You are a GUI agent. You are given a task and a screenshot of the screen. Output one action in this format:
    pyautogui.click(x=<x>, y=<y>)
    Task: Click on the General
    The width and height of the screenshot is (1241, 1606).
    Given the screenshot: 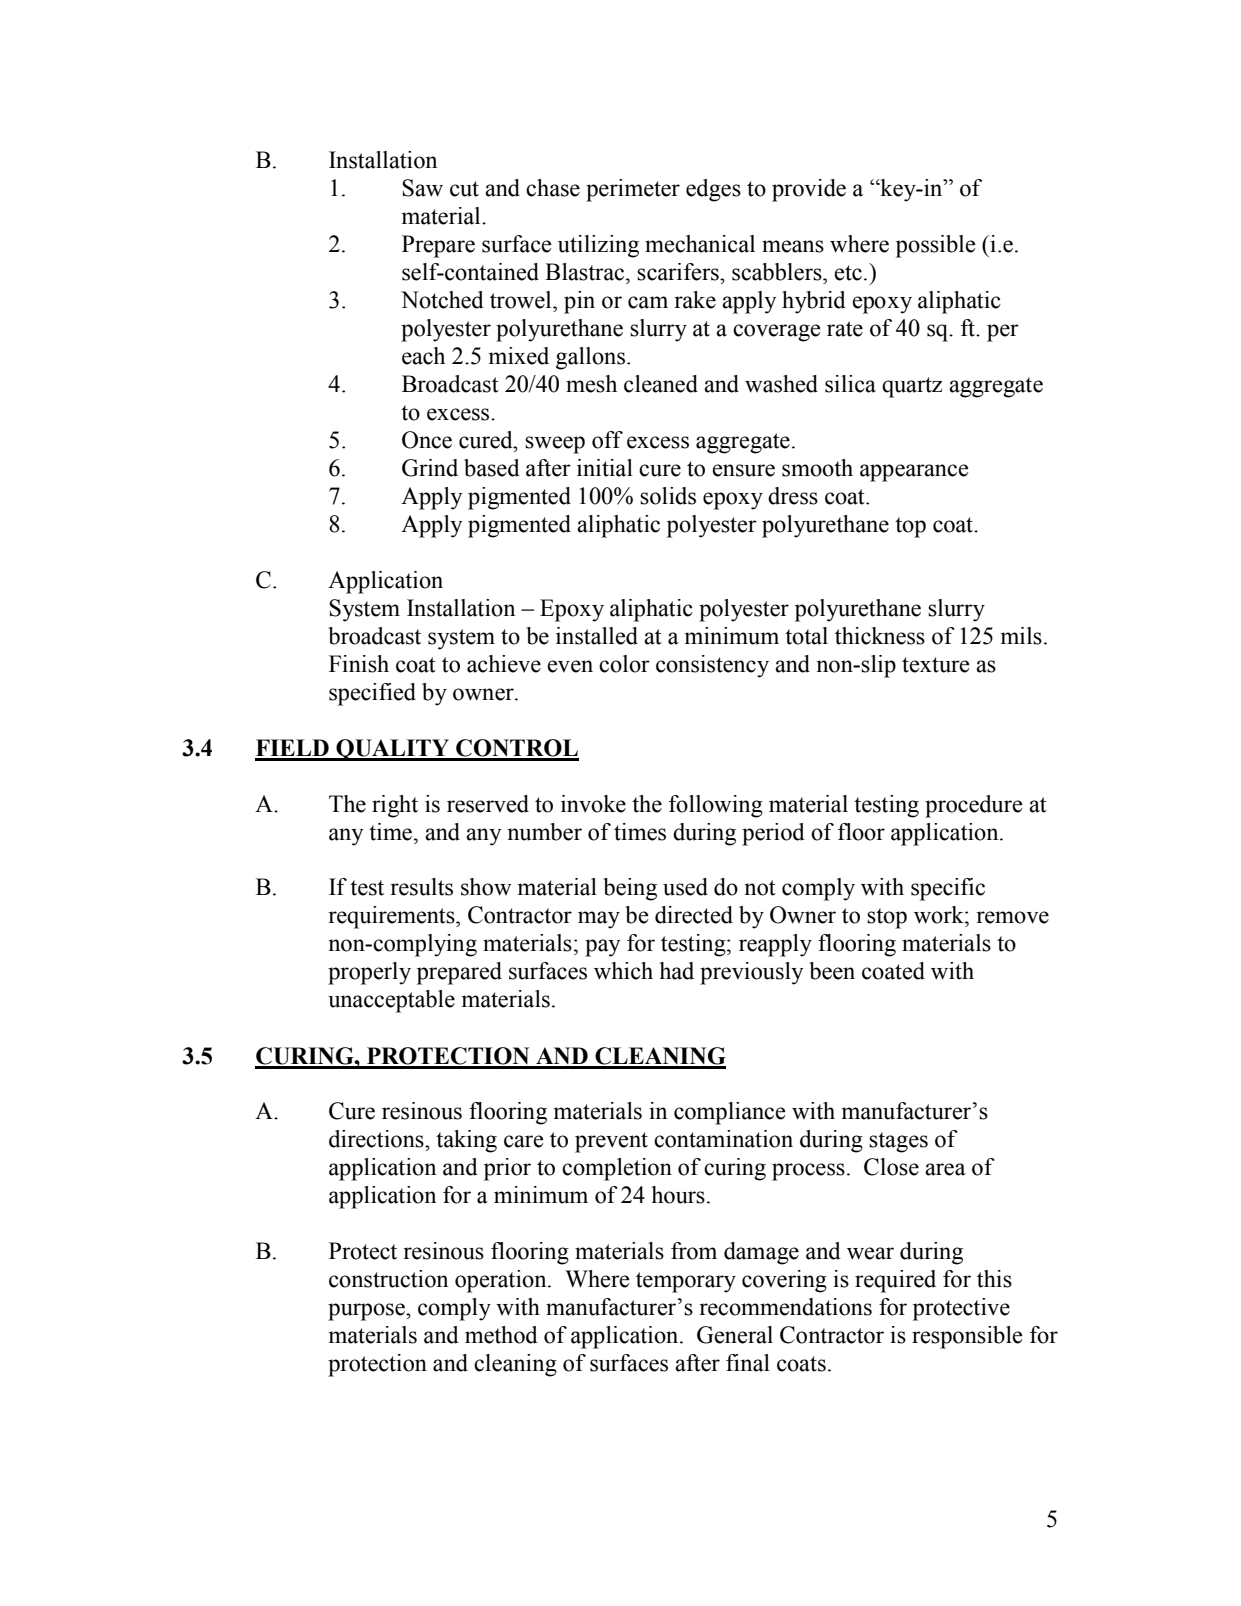 What is the action you would take?
    pyautogui.click(x=735, y=1335)
